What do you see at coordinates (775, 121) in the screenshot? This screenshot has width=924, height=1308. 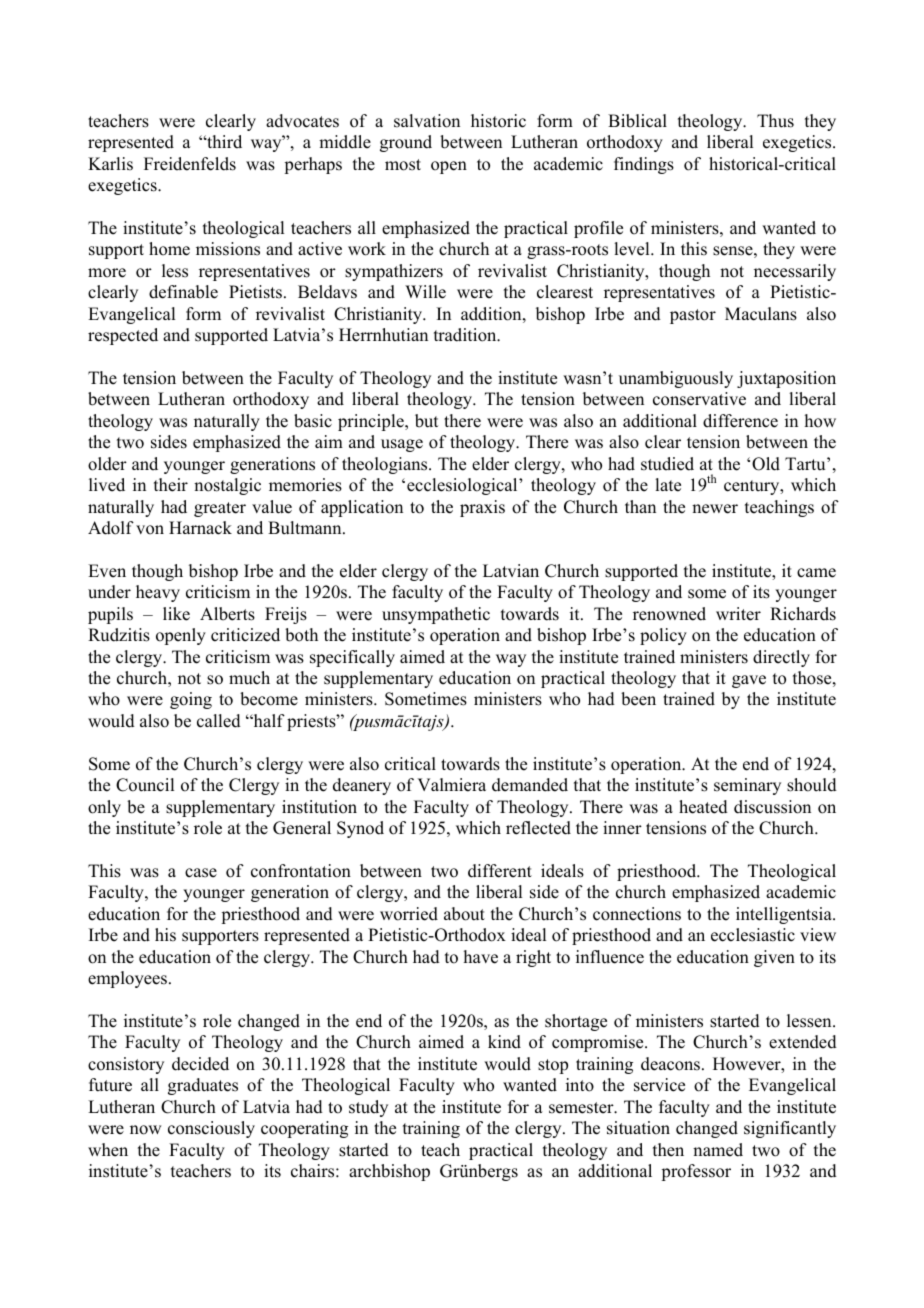 I see `Thus` at bounding box center [775, 121].
